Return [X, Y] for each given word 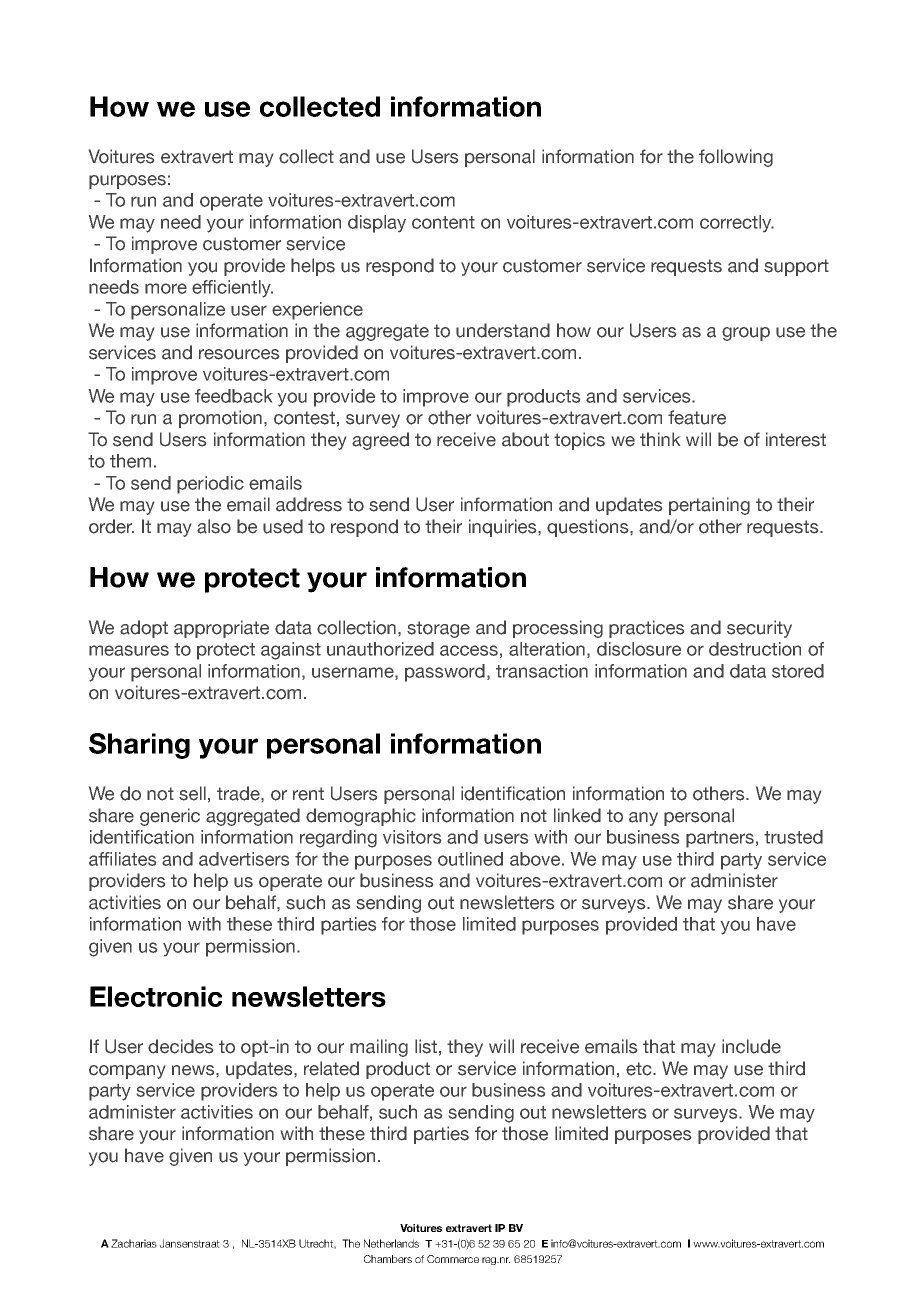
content [443, 222]
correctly [737, 223]
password [445, 673]
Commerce [453, 1259]
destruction [755, 649]
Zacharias [134, 1243]
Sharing [139, 746]
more [166, 288]
